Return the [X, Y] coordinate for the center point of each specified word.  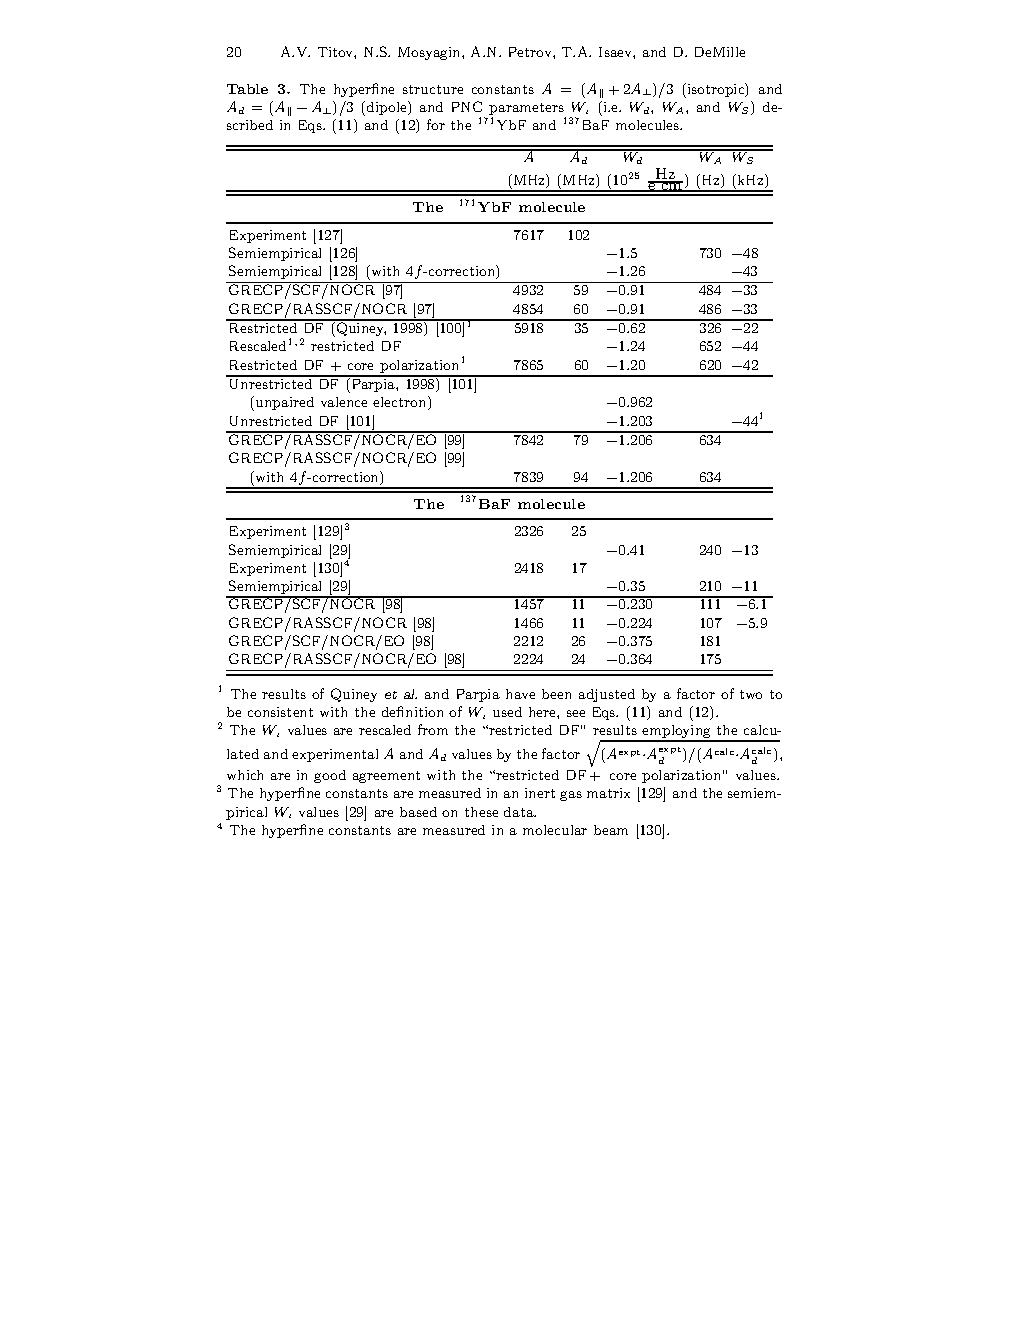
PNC [467, 106]
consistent [280, 712]
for [436, 124]
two [751, 694]
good [330, 776]
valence [344, 402]
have [520, 694]
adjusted [607, 695]
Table [247, 89]
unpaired [285, 403]
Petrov [531, 52]
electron [401, 403]
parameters [527, 110]
